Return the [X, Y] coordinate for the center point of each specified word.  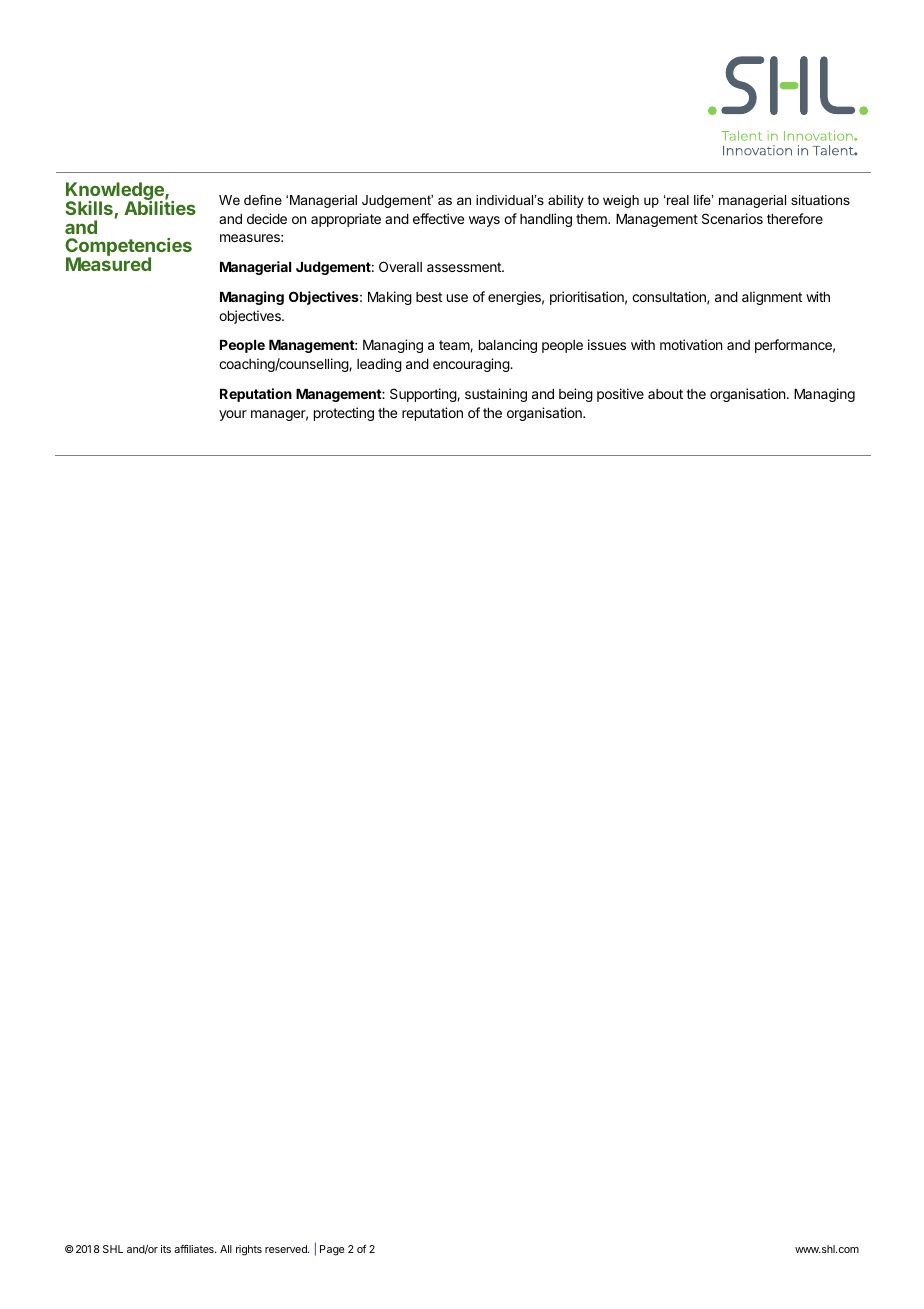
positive [620, 395]
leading [379, 365]
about [665, 394]
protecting [344, 414]
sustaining [496, 395]
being [576, 395]
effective [438, 218]
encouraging [472, 365]
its [166, 1249]
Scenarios [732, 218]
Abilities [160, 207]
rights [249, 1250]
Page [332, 1250]
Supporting [424, 395]
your [233, 415]
